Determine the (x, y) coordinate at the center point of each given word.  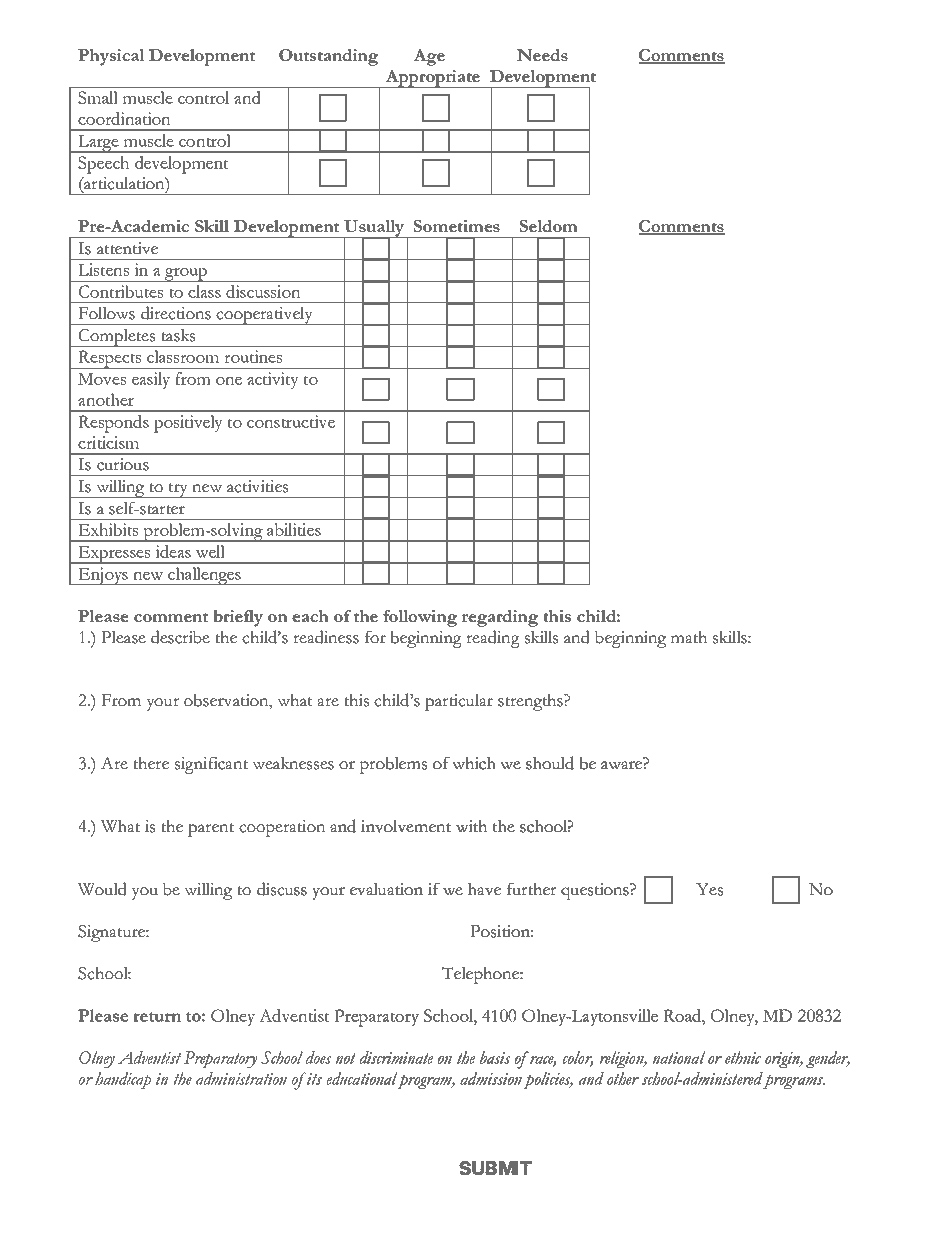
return (157, 1017)
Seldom (549, 226)
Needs (542, 55)
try (178, 490)
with (471, 826)
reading (493, 639)
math (689, 637)
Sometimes (457, 226)
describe (180, 637)
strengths (531, 702)
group (186, 274)
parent (211, 830)
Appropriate (433, 79)
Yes (709, 889)
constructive (291, 421)
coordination (124, 118)
